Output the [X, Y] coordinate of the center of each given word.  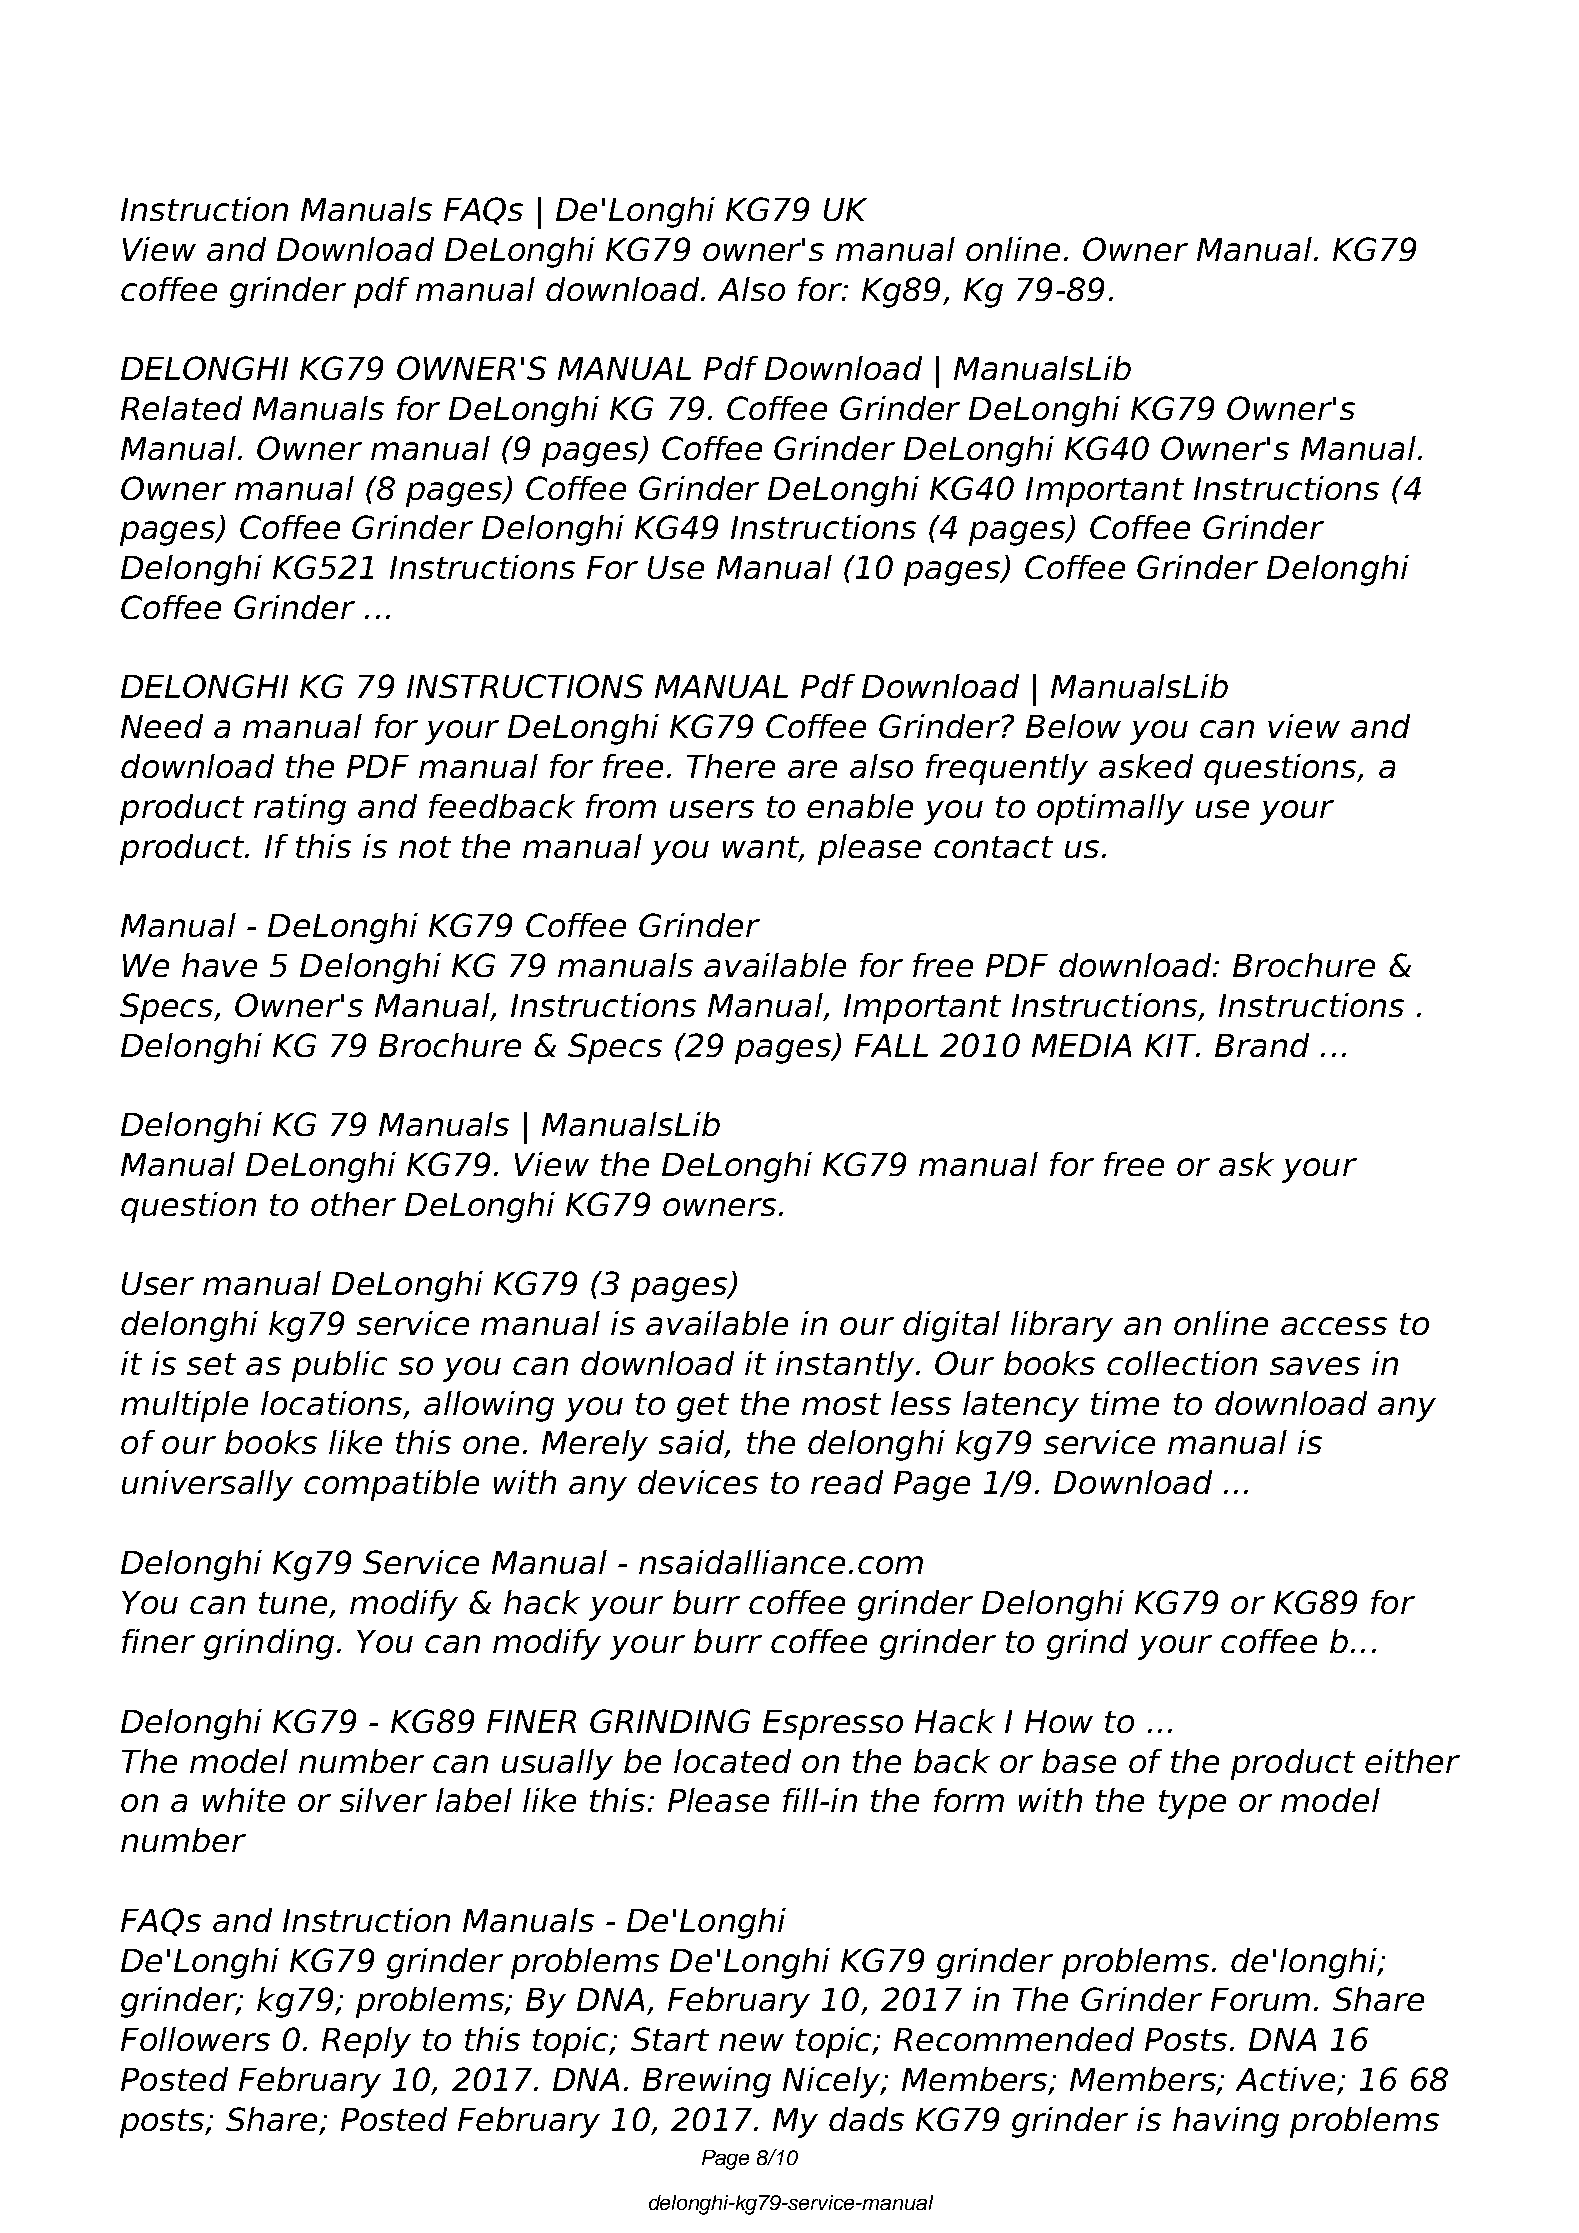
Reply [366, 2042]
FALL [891, 1045]
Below [1073, 726]
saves [1315, 1366]
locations [333, 1404]
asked [1146, 766]
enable [860, 806]
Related [181, 408]
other [353, 1204]
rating [300, 809]
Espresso [833, 1725]
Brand [1262, 1045]
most [841, 1404]
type [1192, 1804]
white [244, 1800]
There [731, 766]
